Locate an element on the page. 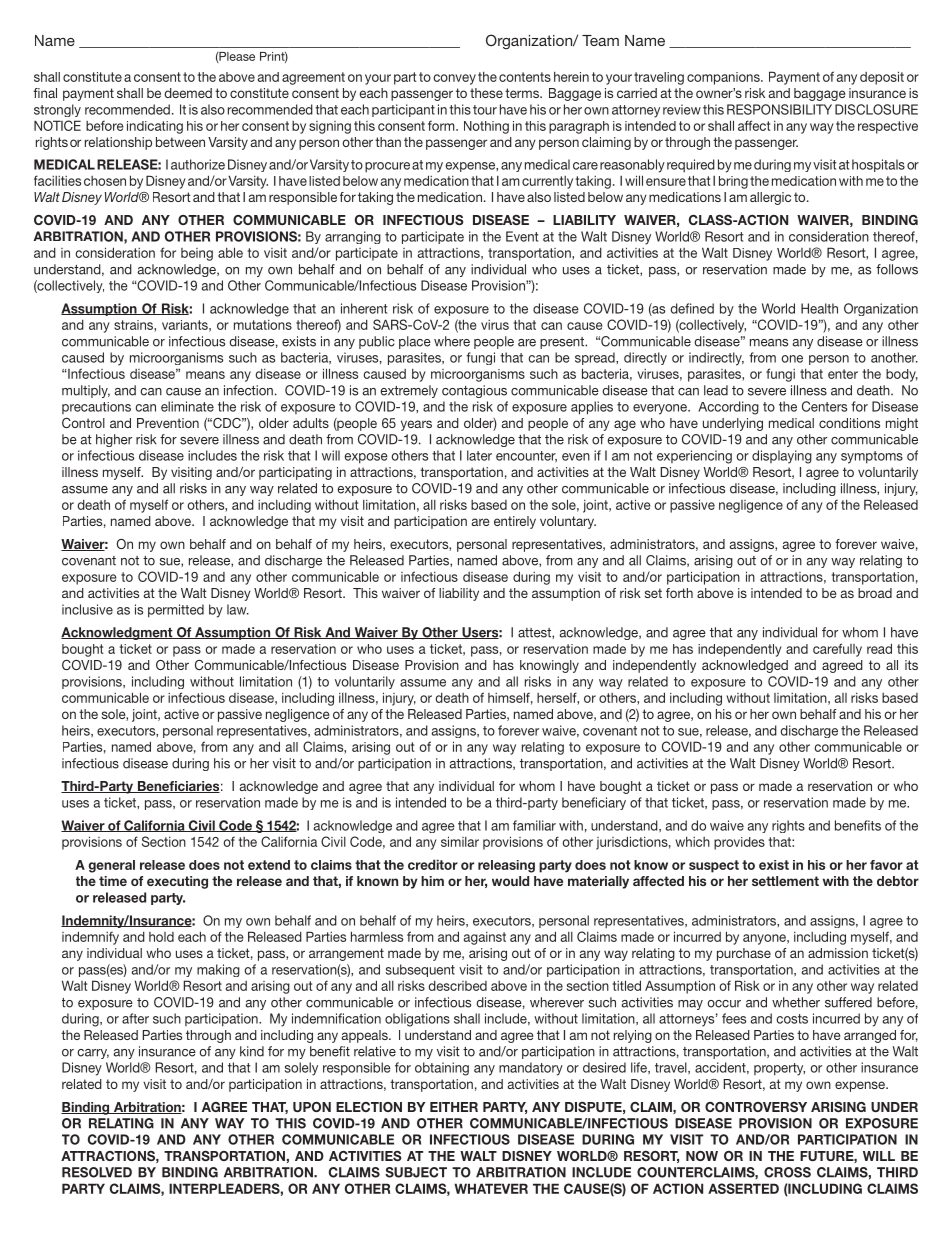  WHATEVER is located at coordinates (491, 1188).
